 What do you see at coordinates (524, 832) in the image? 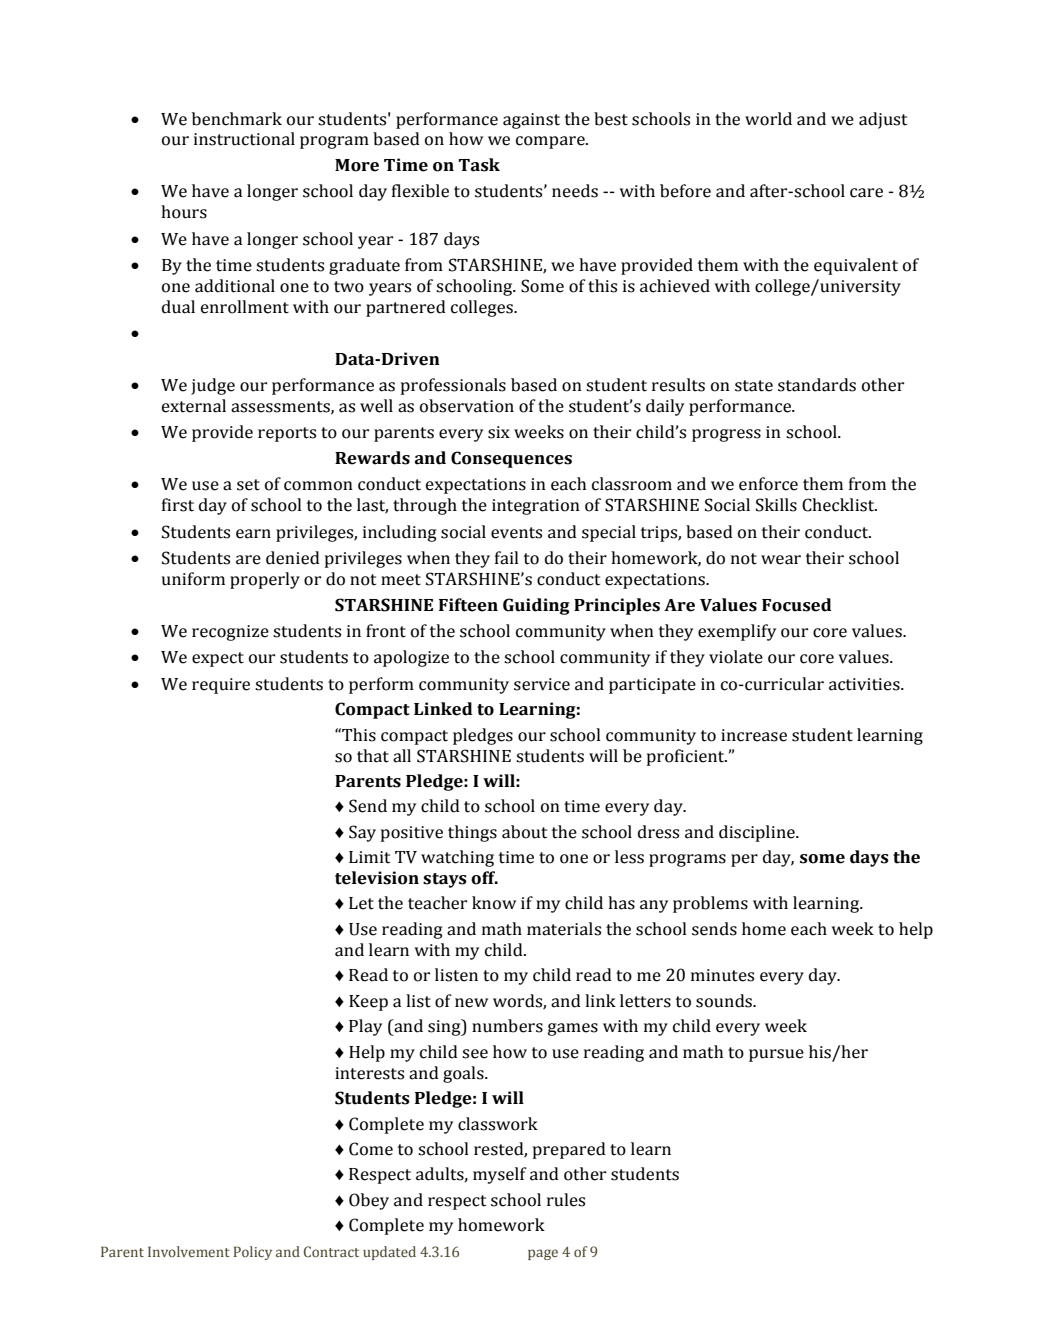
I see `about` at bounding box center [524, 832].
